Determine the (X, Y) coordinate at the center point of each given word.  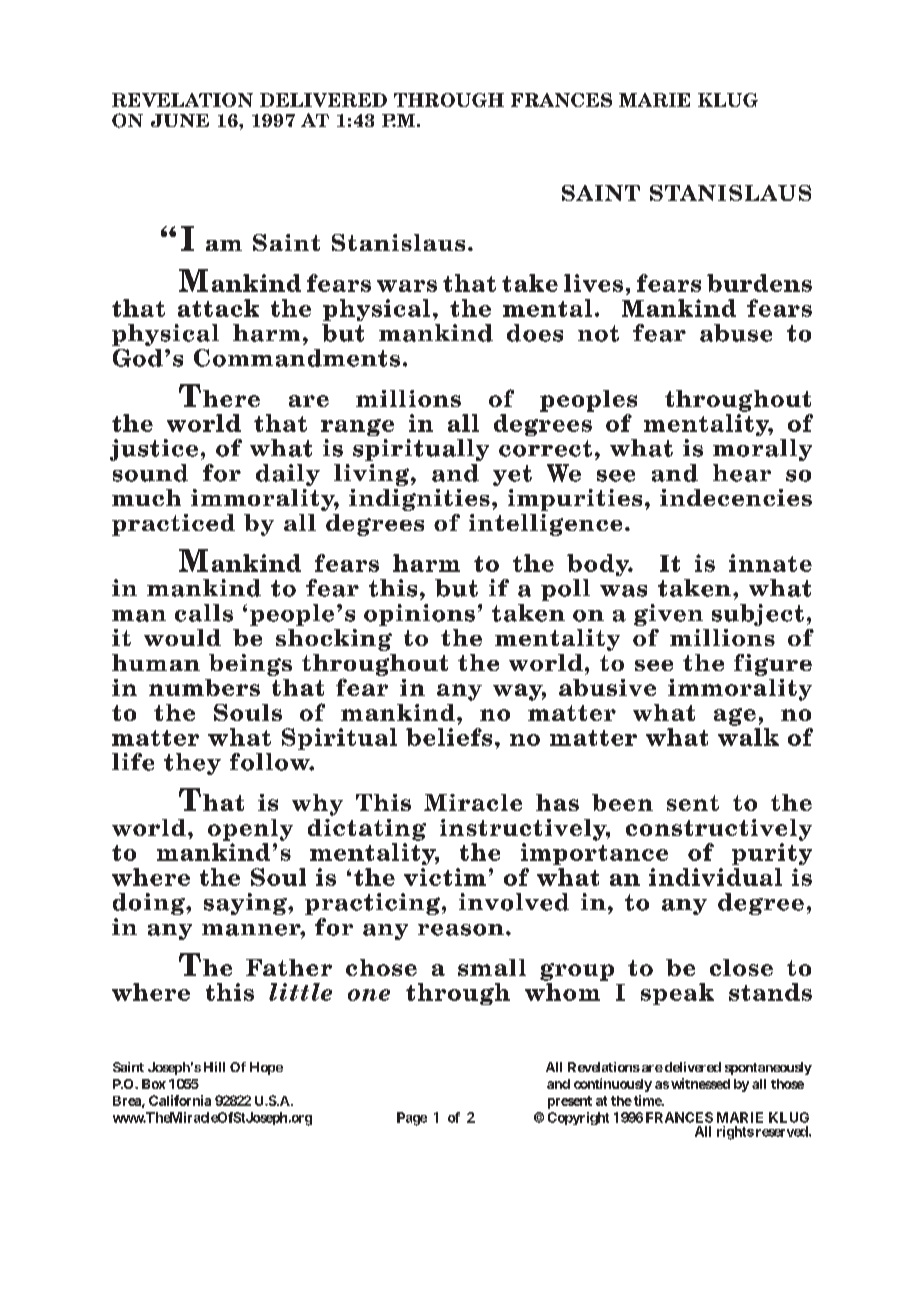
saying (246, 904)
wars (407, 286)
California (180, 1100)
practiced (173, 525)
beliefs (449, 737)
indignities (419, 500)
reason (461, 930)
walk (748, 737)
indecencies (736, 497)
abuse (736, 333)
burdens (759, 283)
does (535, 333)
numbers (204, 687)
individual (715, 877)
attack (218, 308)
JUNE (180, 120)
